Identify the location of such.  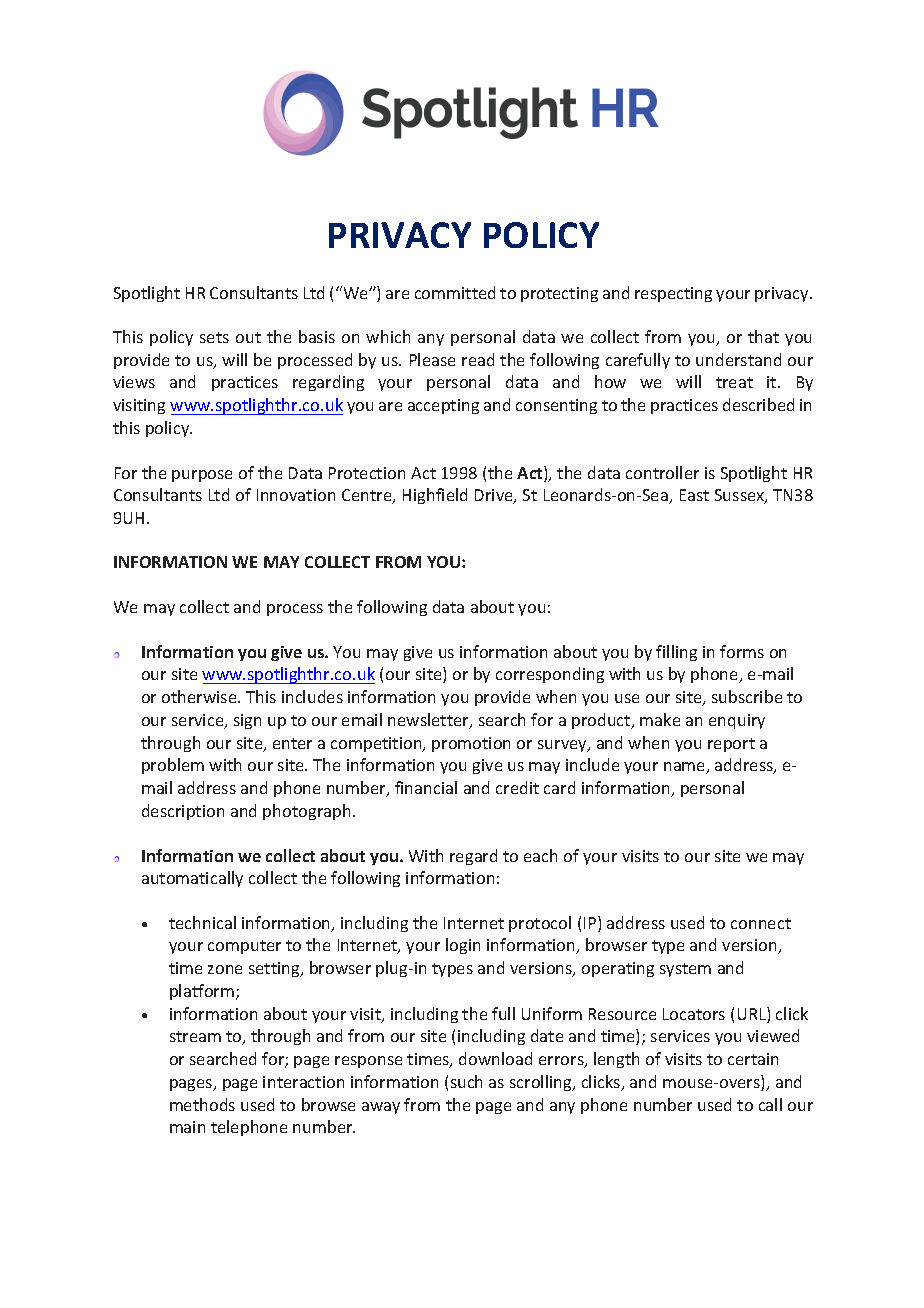
(466, 1081).
